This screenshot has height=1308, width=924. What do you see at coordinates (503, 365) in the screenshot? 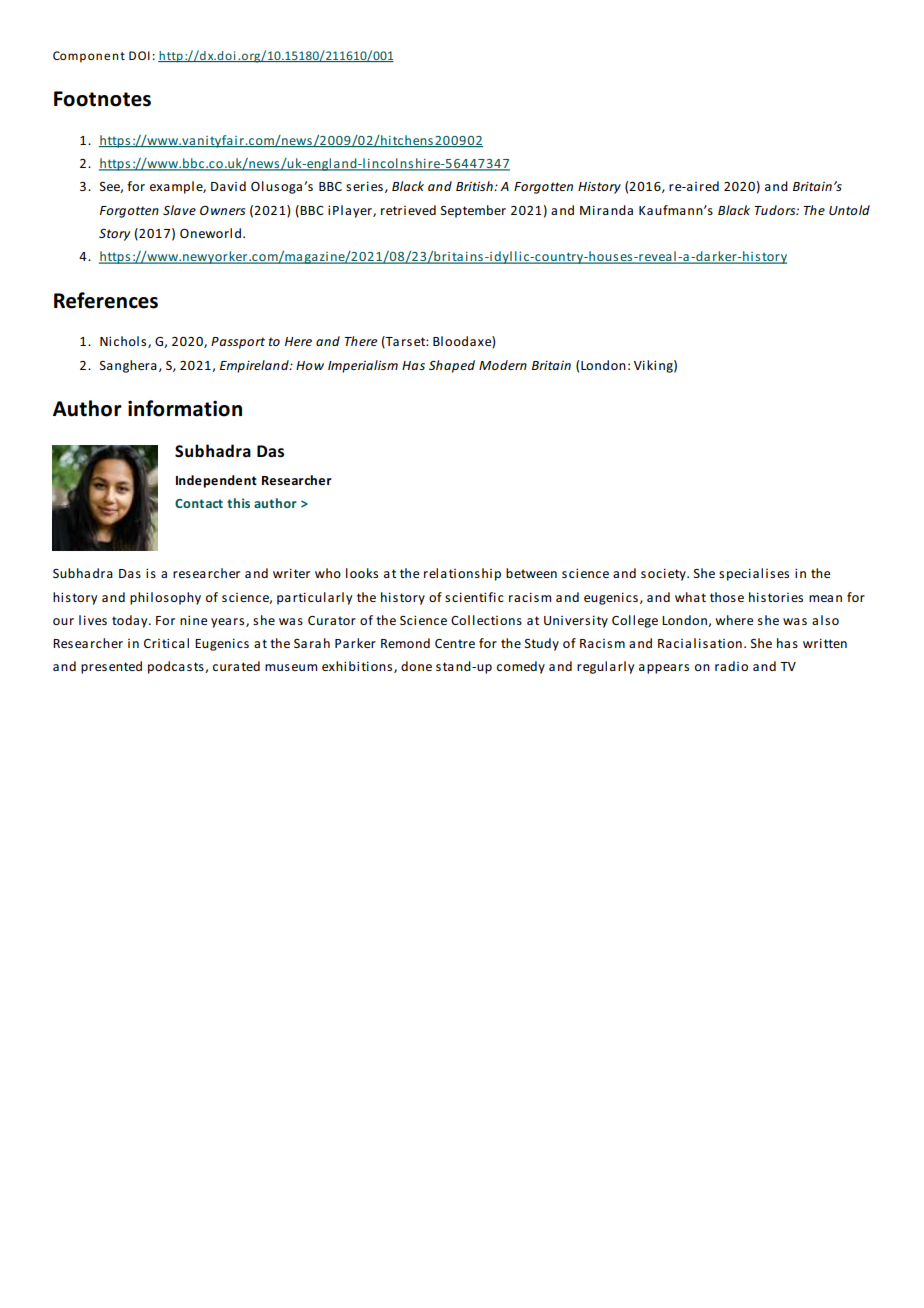
I see `Modern` at bounding box center [503, 365].
